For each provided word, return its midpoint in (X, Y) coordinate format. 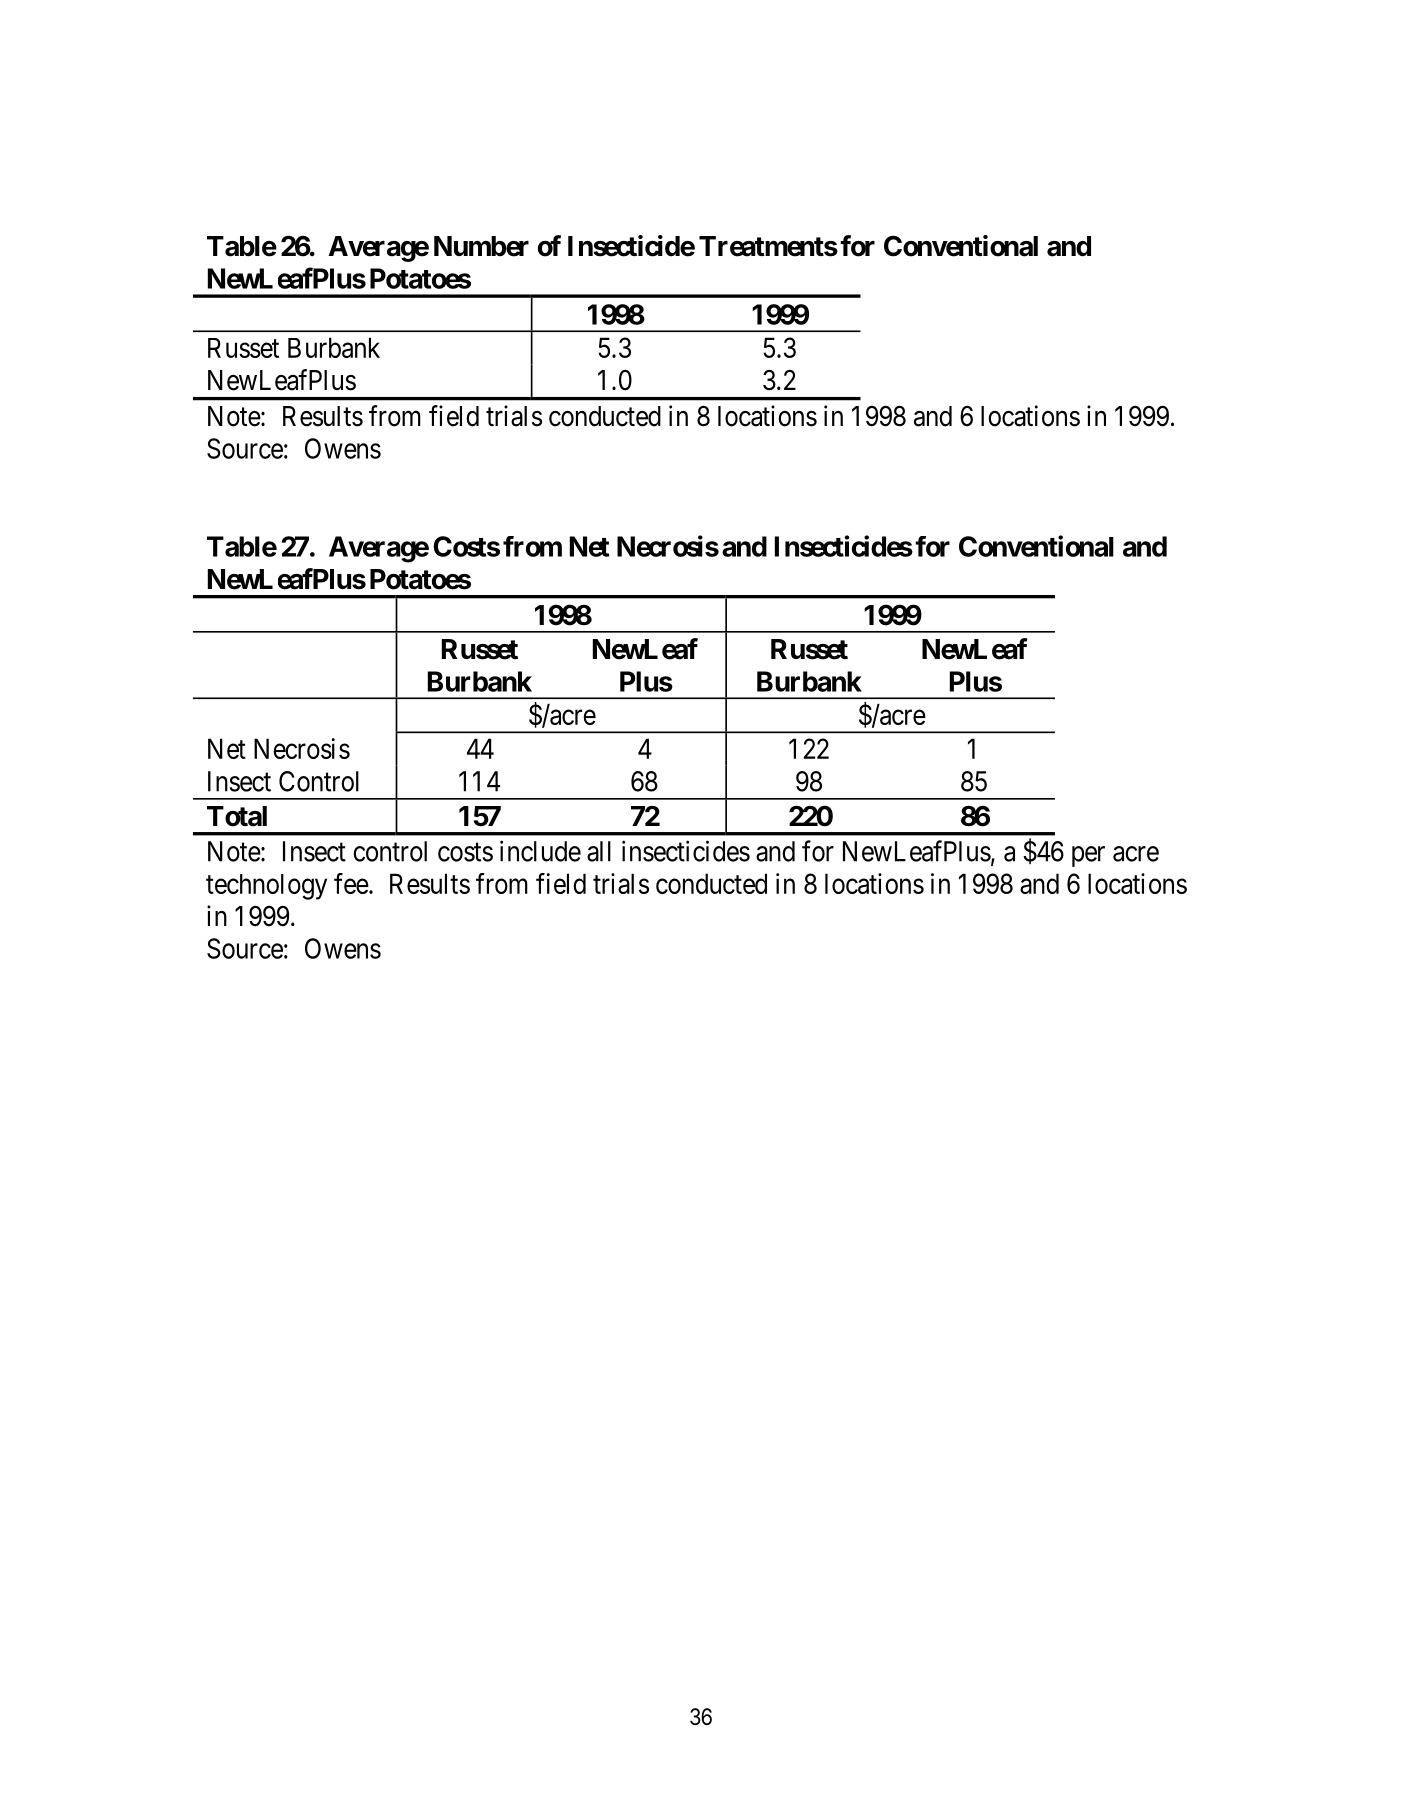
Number (481, 246)
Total (237, 816)
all (599, 851)
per (1088, 856)
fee (351, 883)
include (540, 851)
